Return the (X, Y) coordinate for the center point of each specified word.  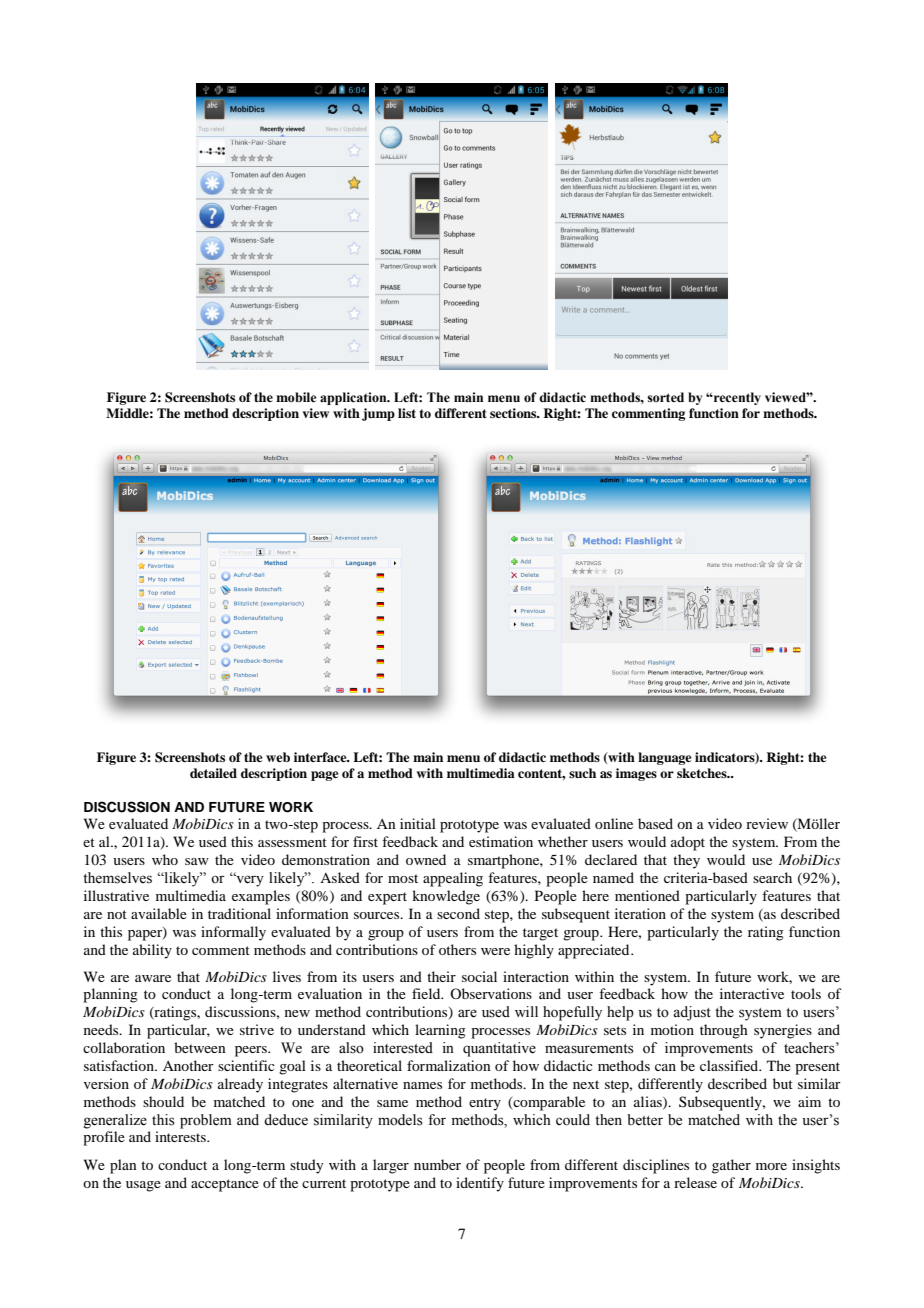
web (278, 757)
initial (418, 823)
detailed (213, 773)
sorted (665, 397)
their (441, 976)
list (407, 413)
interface (321, 757)
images (636, 774)
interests (181, 1136)
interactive (752, 993)
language (665, 758)
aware (153, 978)
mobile (296, 397)
